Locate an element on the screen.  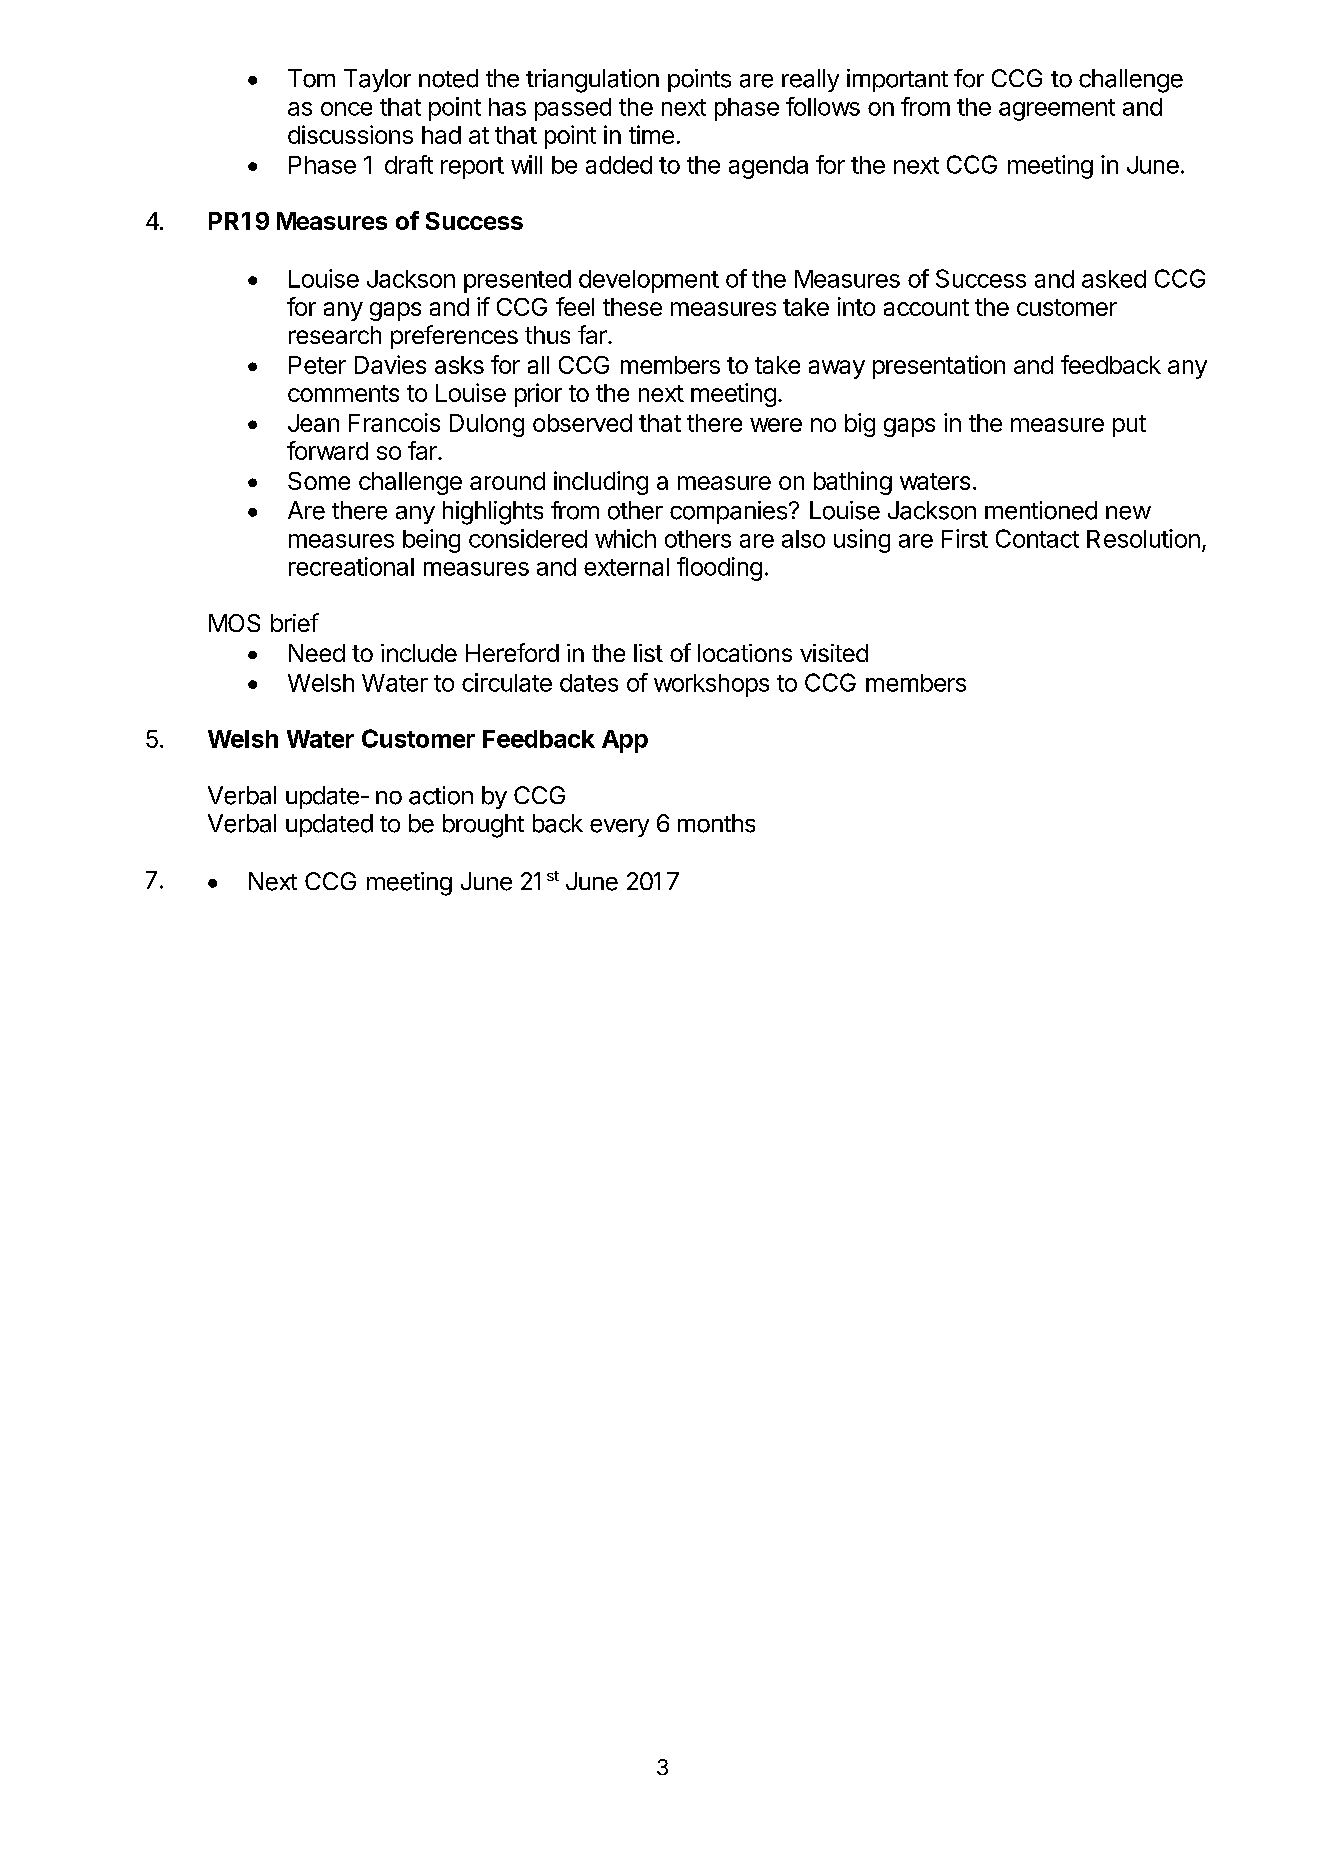
visited is located at coordinates (834, 653).
